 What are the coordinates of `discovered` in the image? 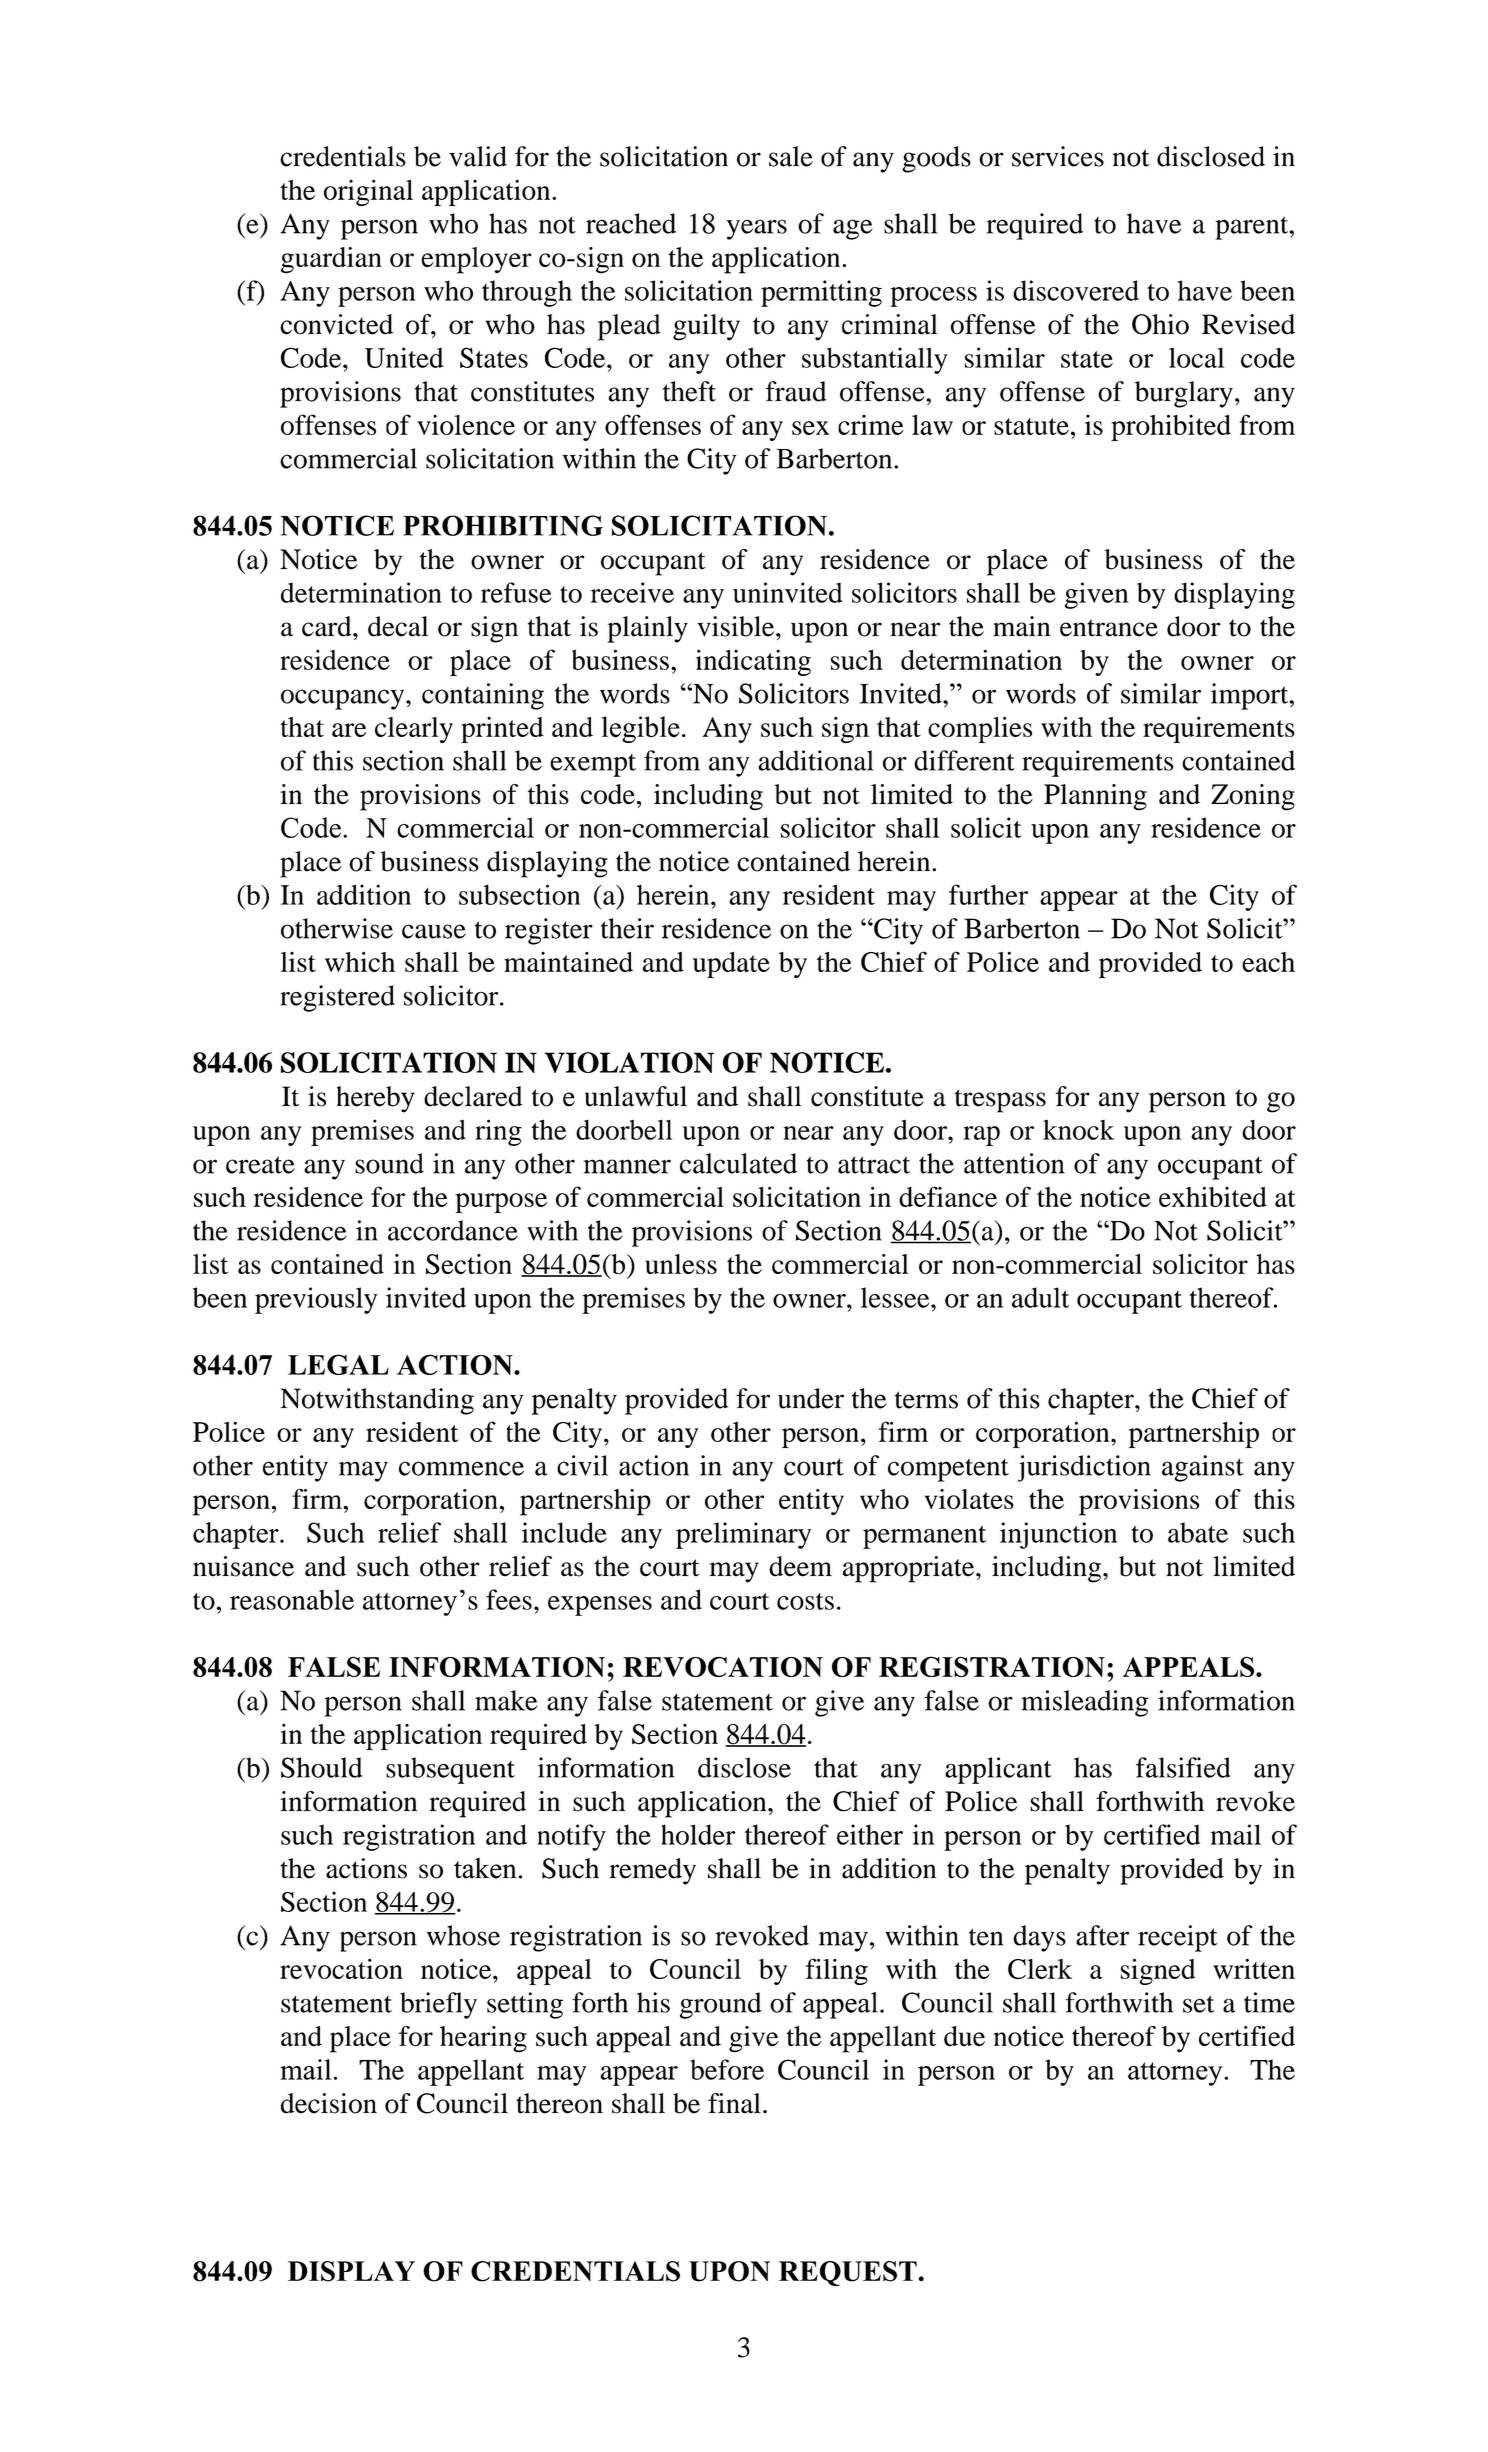 It's located at (1076, 290).
